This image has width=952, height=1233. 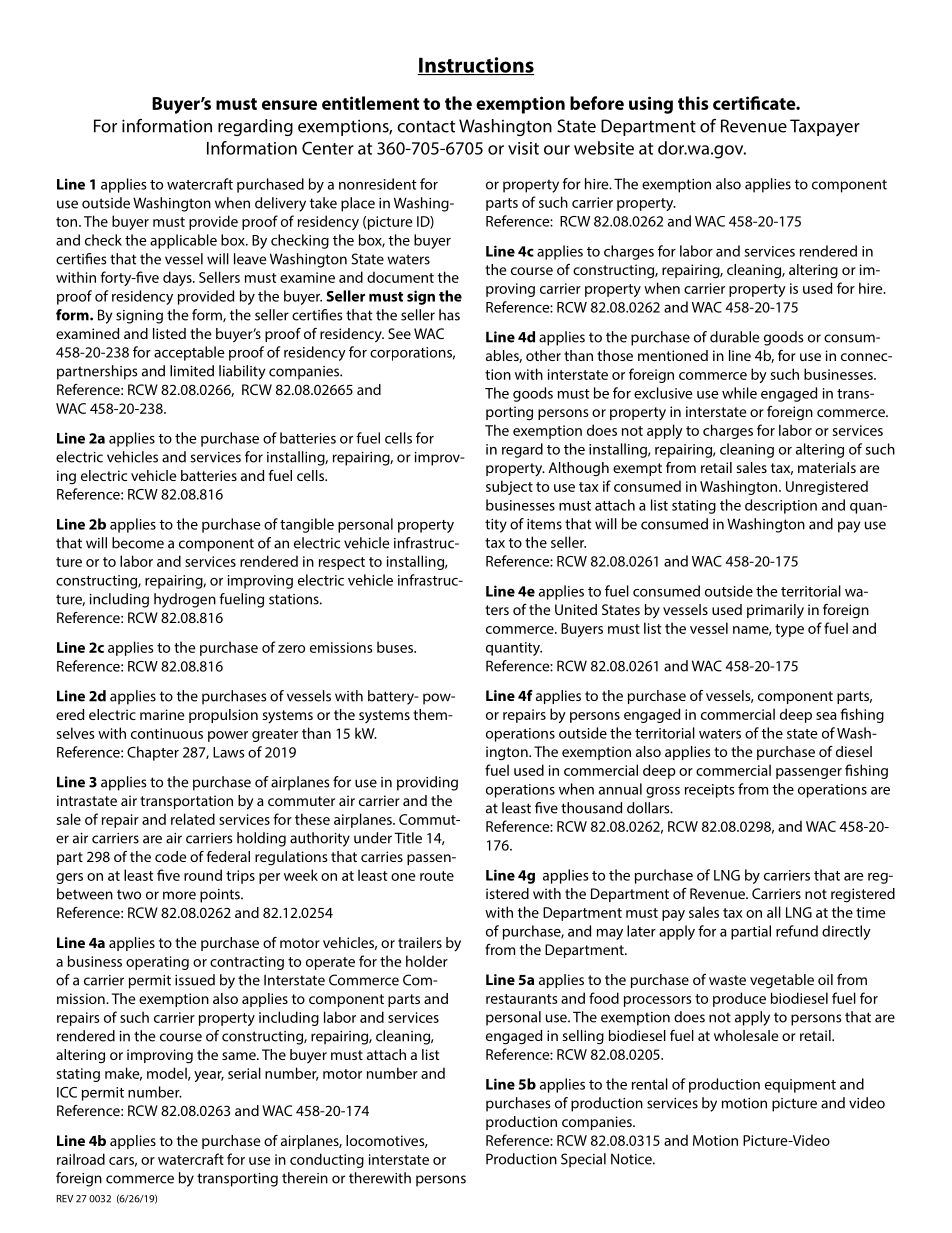 I want to click on type, so click(x=789, y=630).
